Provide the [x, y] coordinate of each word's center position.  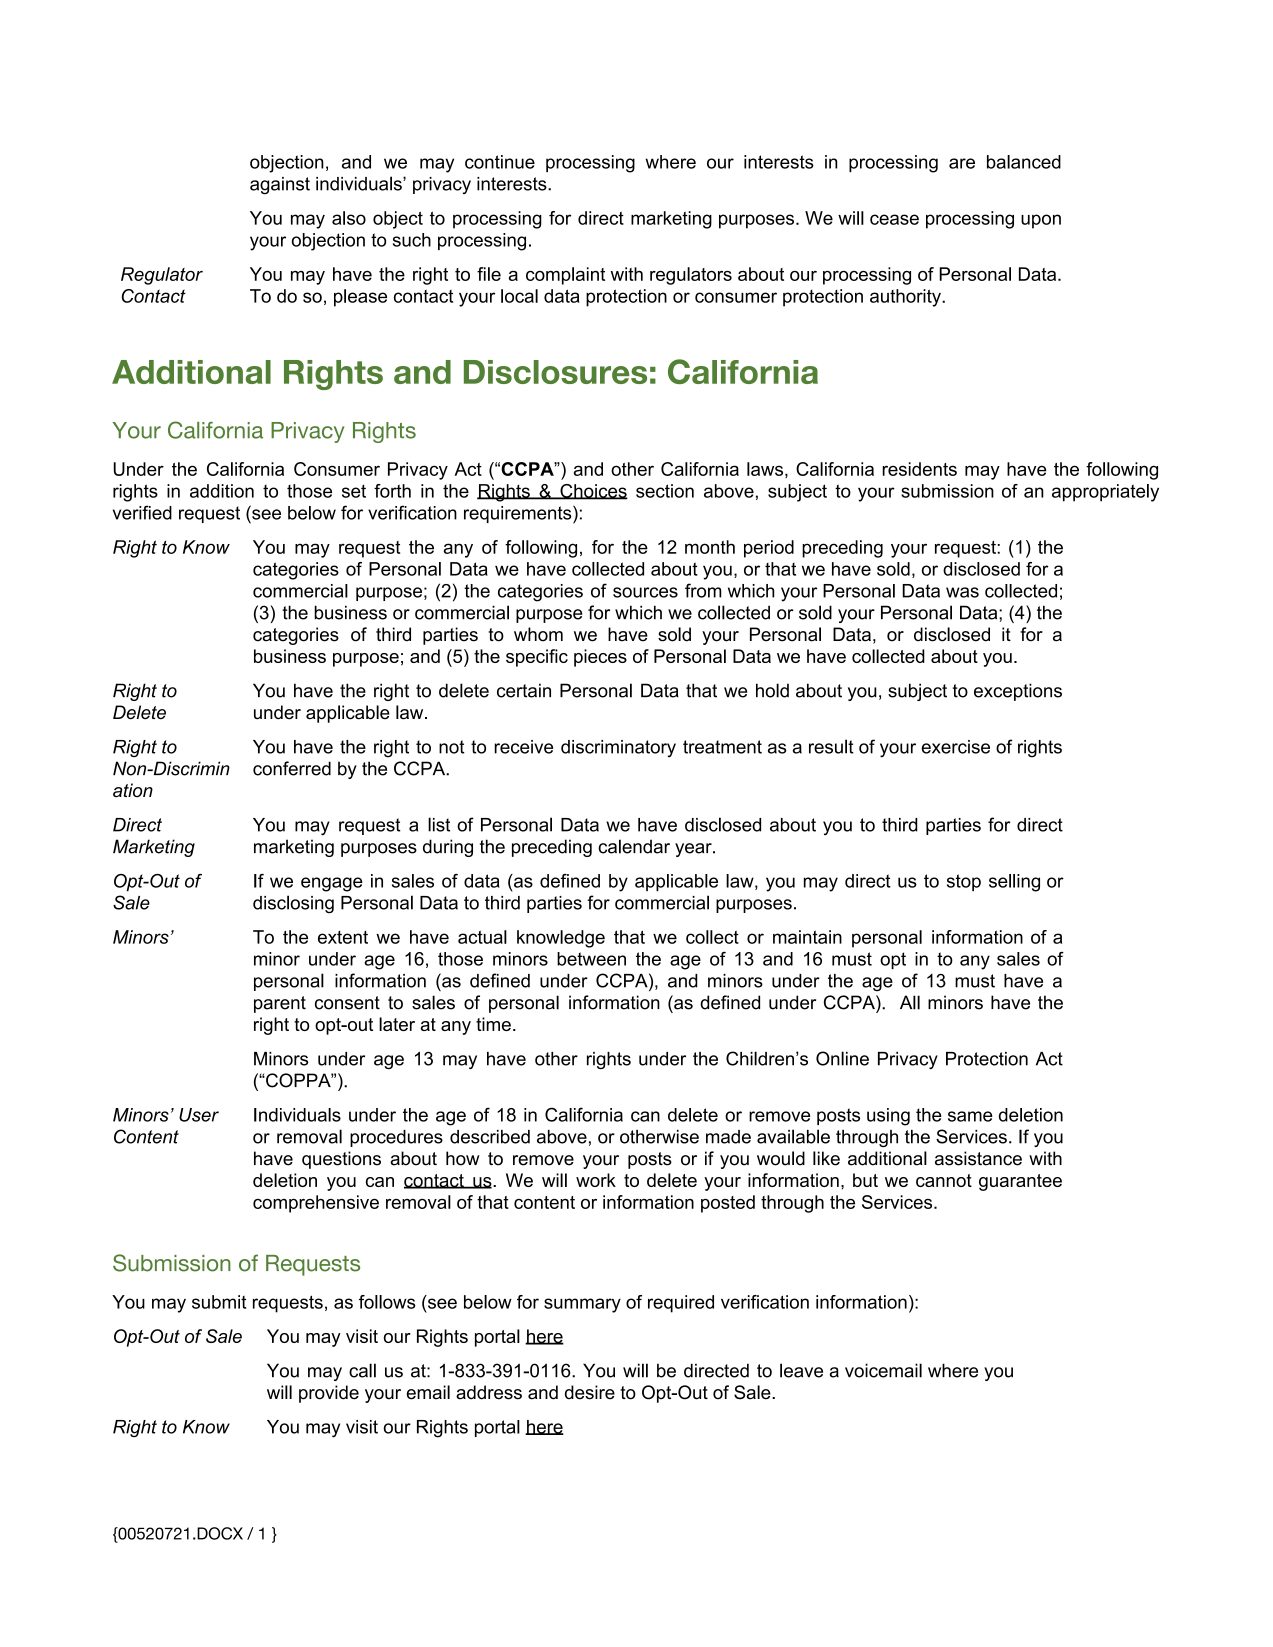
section [665, 491]
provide [329, 1394]
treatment [722, 747]
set [354, 491]
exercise [956, 747]
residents [919, 469]
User [199, 1115]
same [970, 1116]
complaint [565, 276]
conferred [292, 768]
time [493, 1024]
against [280, 186]
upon [1041, 221]
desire [590, 1392]
